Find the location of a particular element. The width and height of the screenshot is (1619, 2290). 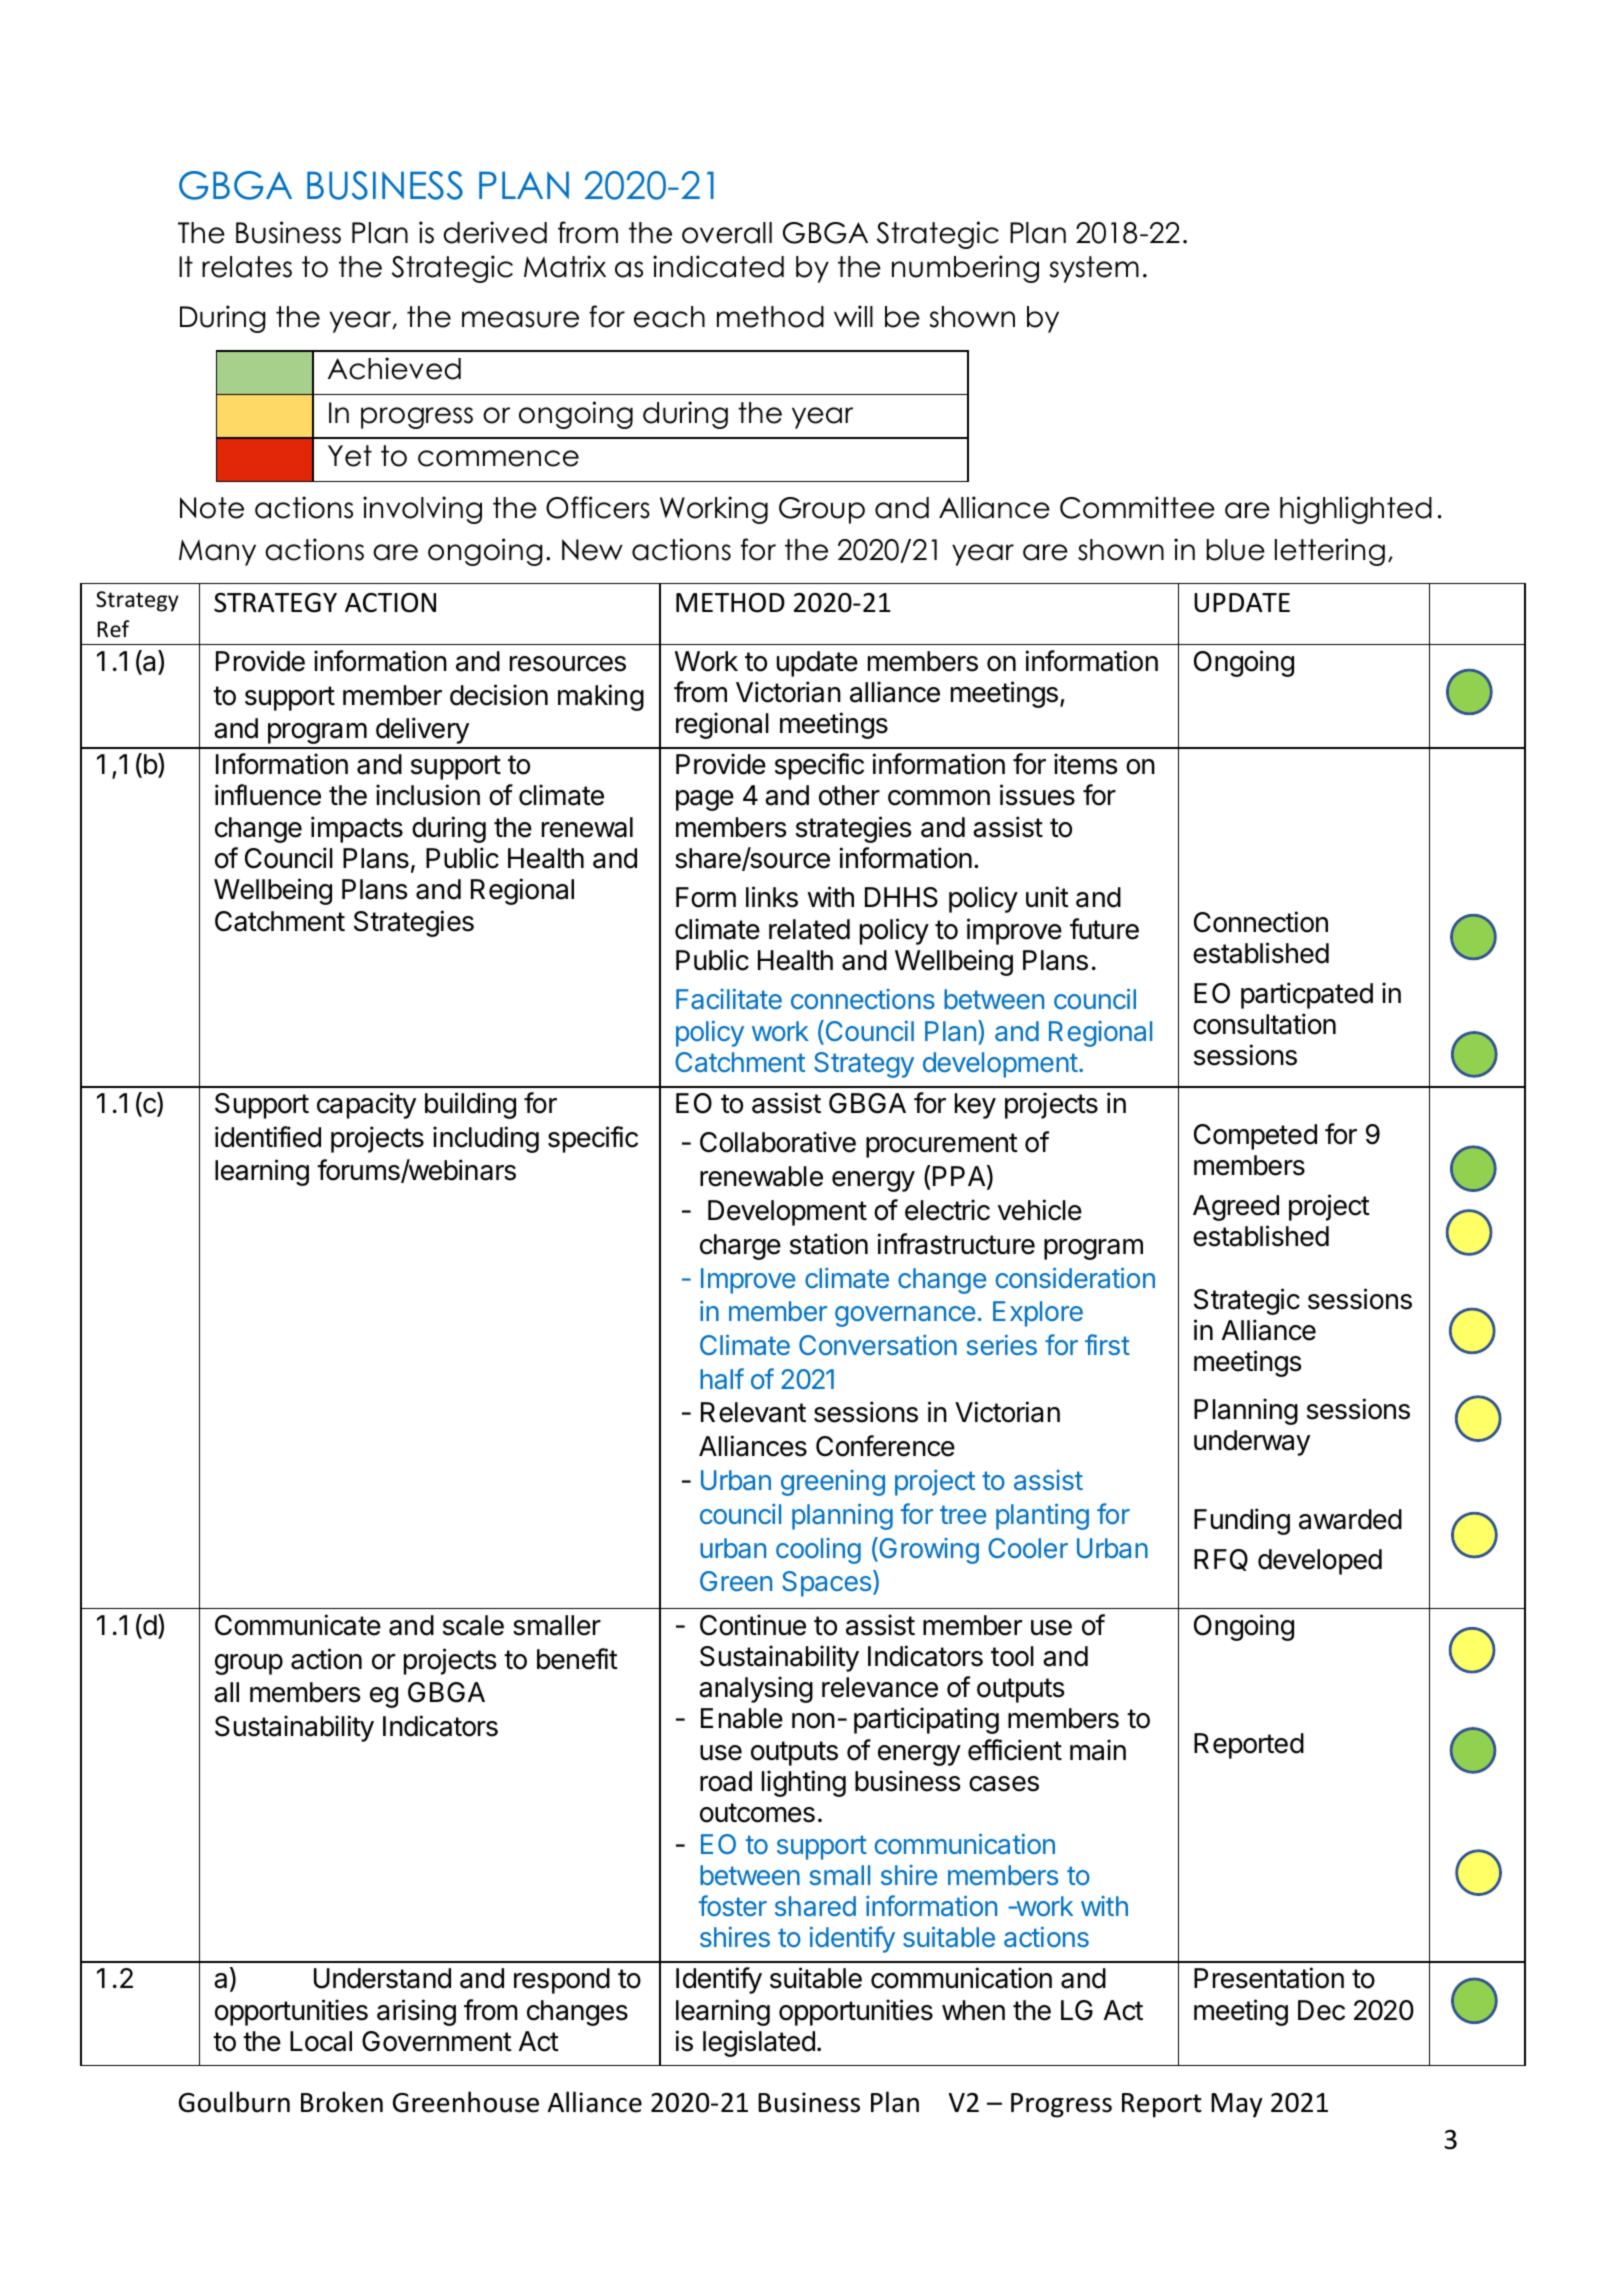

May is located at coordinates (1236, 2105).
